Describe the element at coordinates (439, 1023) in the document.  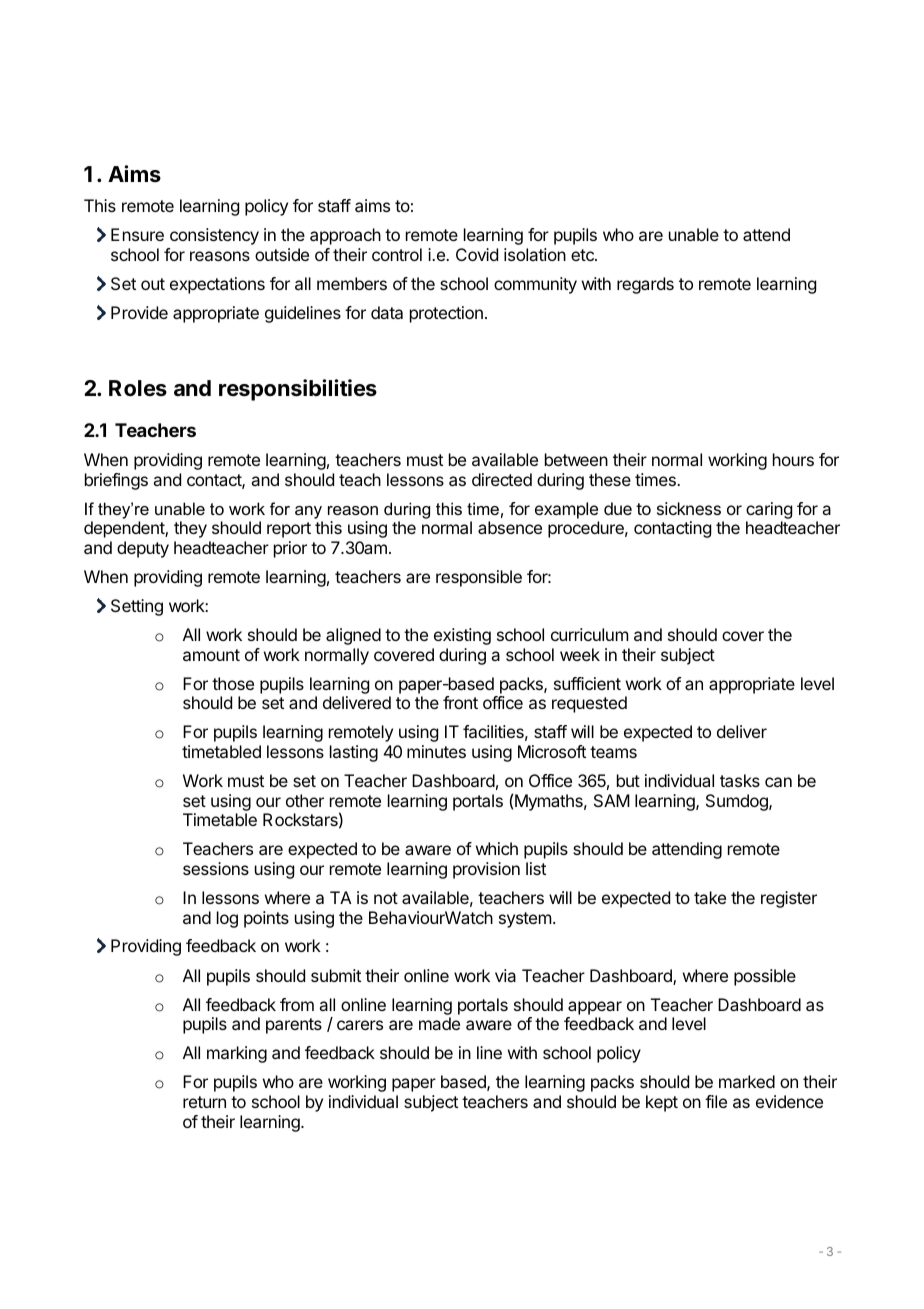
I see `made` at that location.
